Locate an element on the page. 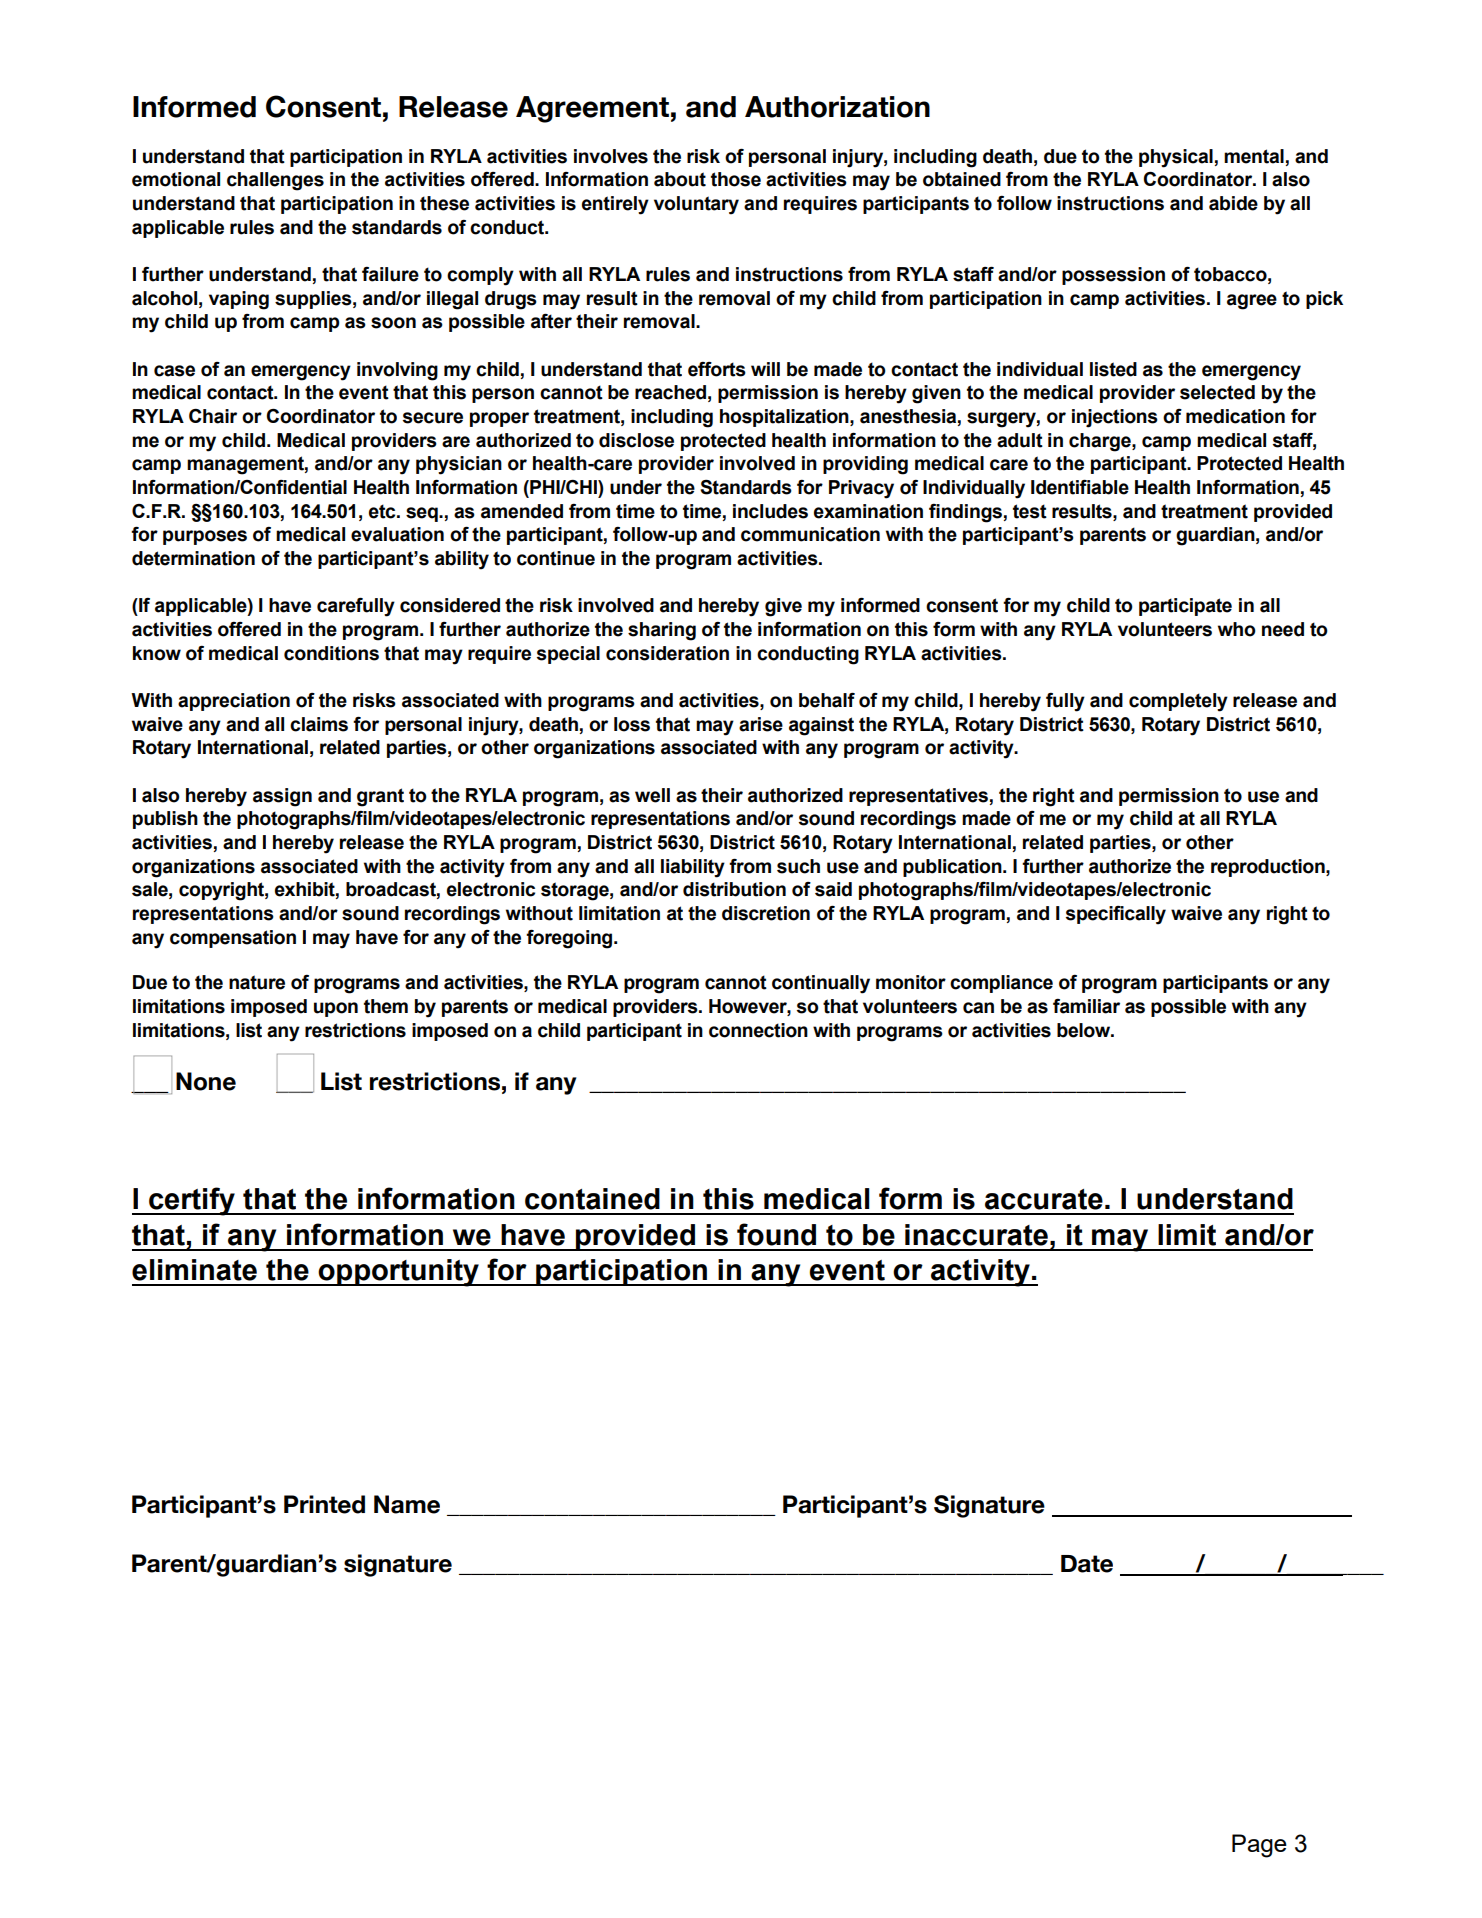 The image size is (1482, 1918). Date is located at coordinates (1087, 1564).
